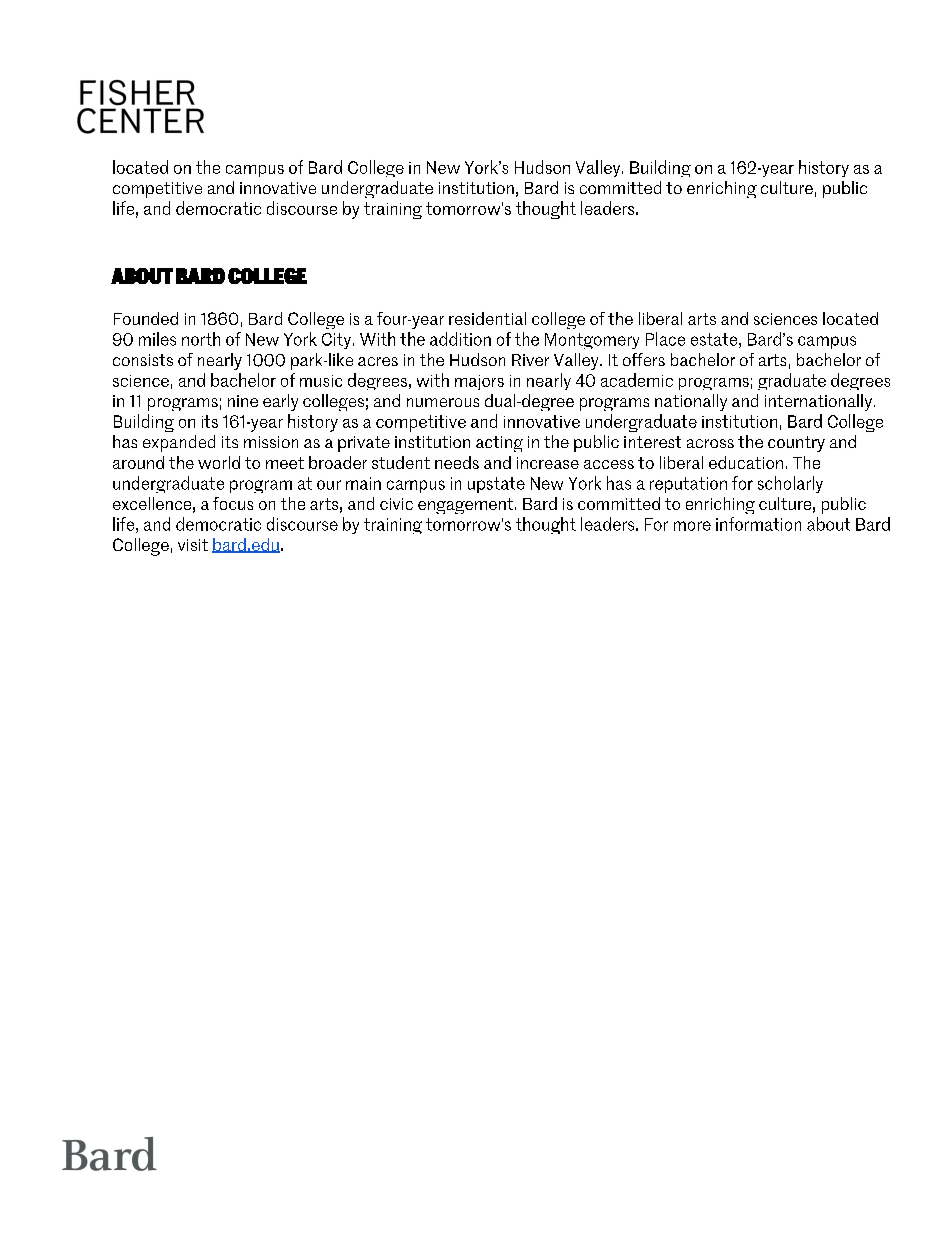 The width and height of the screenshot is (952, 1233). Describe the element at coordinates (710, 443) in the screenshot. I see `across` at that location.
